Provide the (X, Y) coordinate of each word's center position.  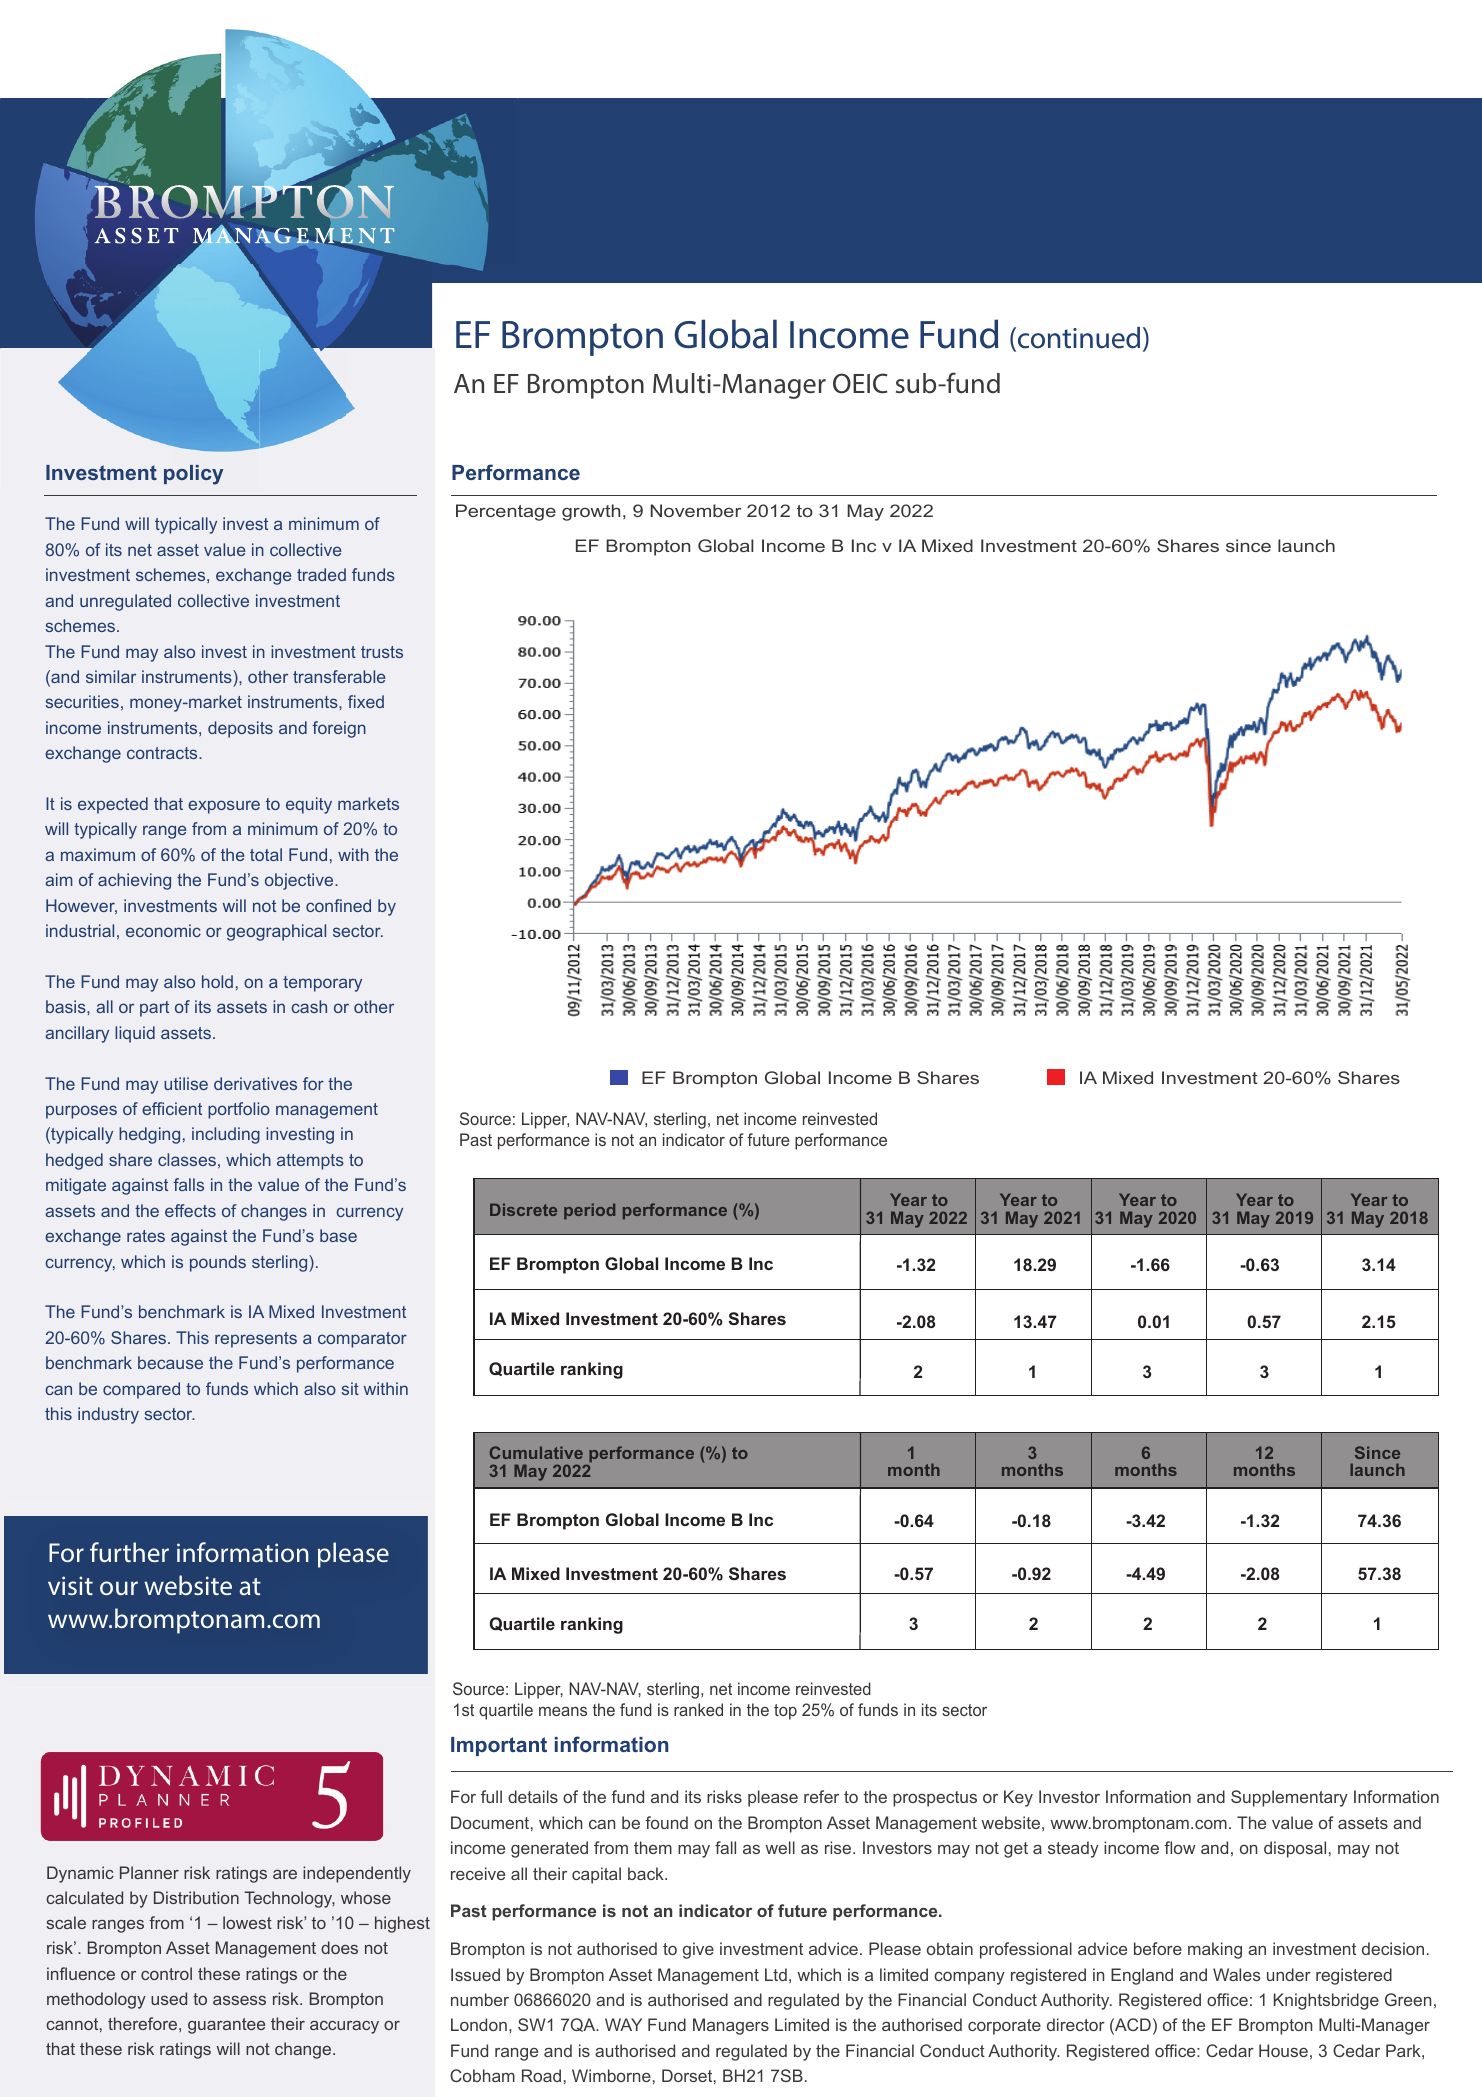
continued (1079, 338)
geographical (276, 932)
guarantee (226, 2026)
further (129, 1552)
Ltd (776, 1974)
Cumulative (536, 1452)
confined (338, 905)
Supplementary (1289, 1798)
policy (193, 475)
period (589, 1211)
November (696, 510)
